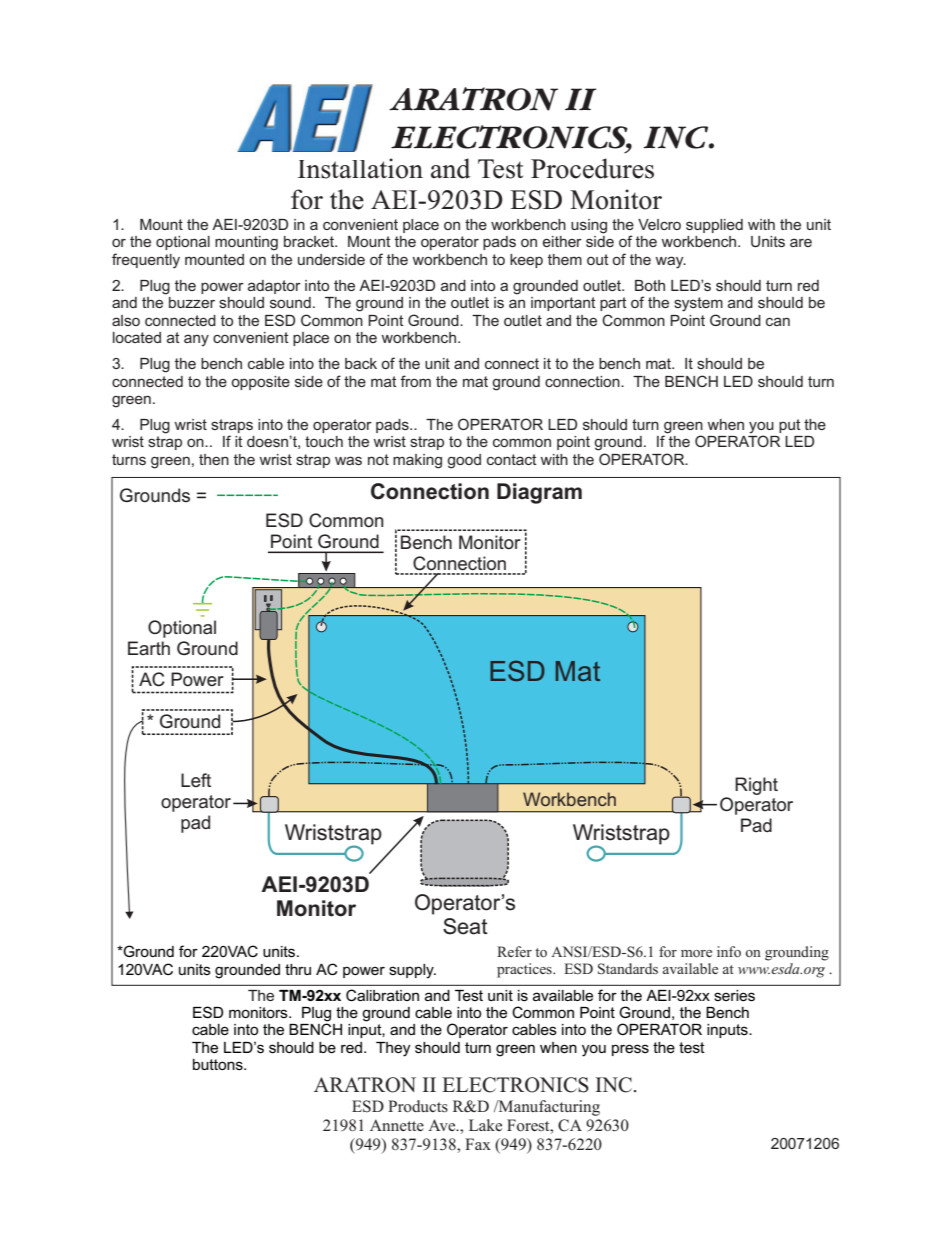 The height and width of the screenshot is (1233, 952). Describe the element at coordinates (465, 926) in the screenshot. I see `Seat` at that location.
